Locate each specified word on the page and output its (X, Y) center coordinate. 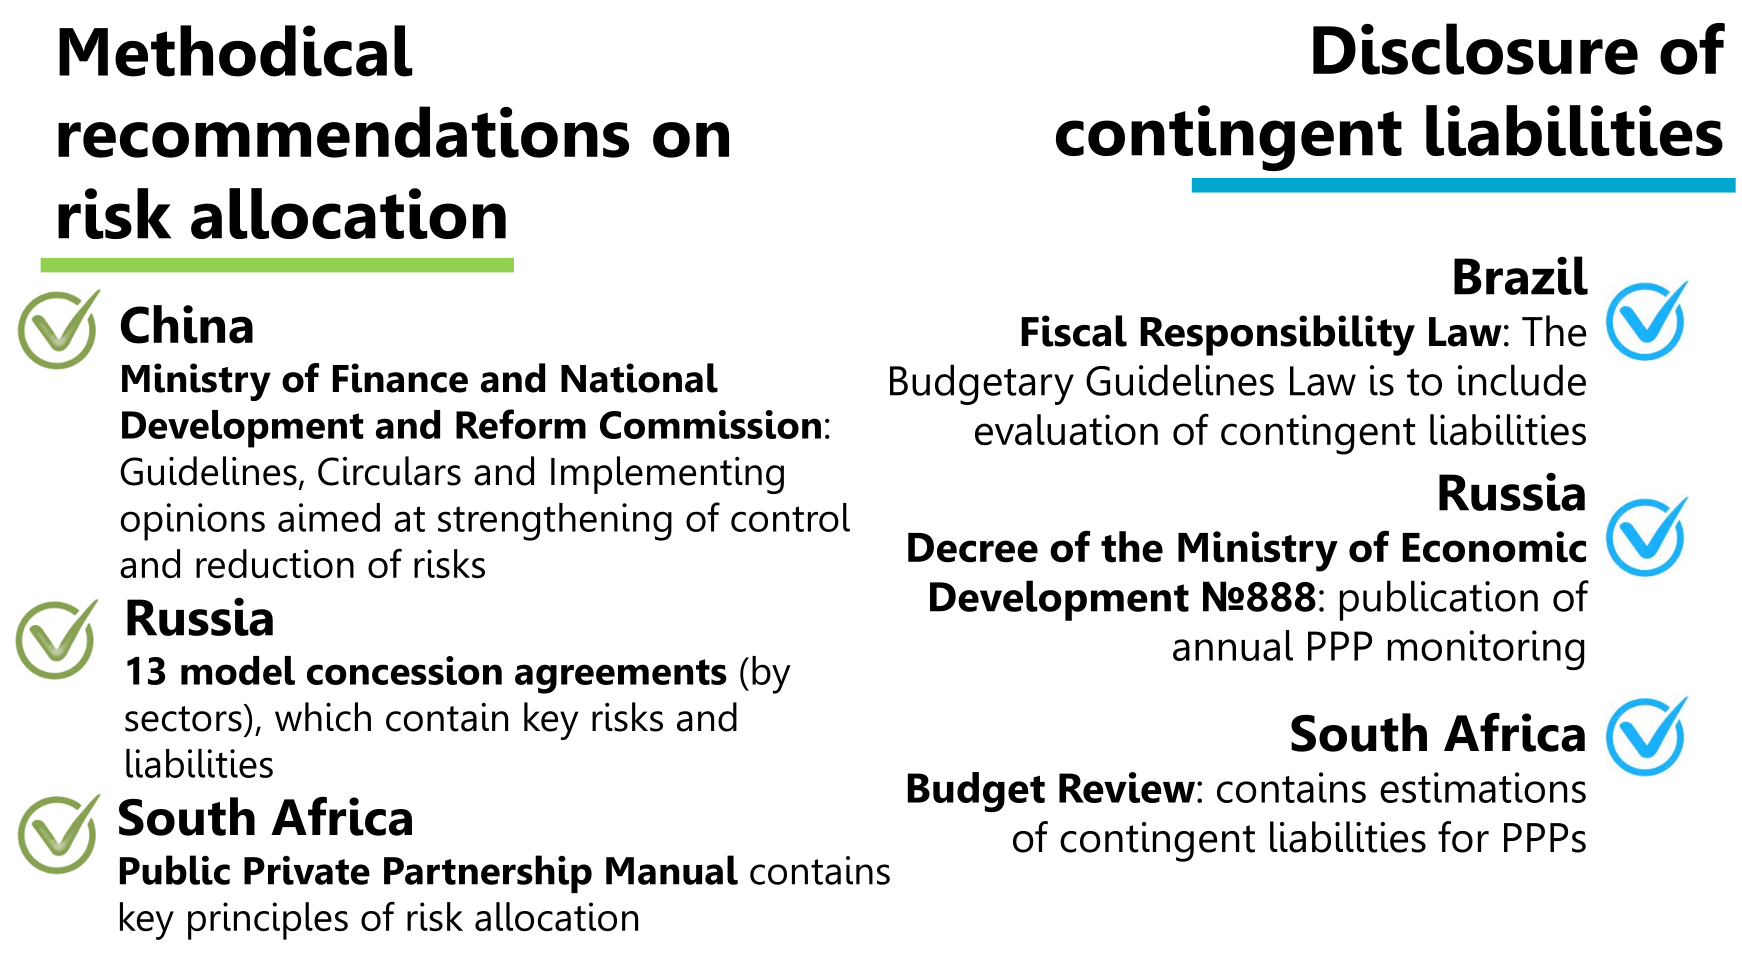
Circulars (389, 471)
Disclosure (1475, 49)
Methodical (236, 51)
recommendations (343, 132)
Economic (1494, 547)
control (790, 517)
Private (307, 870)
